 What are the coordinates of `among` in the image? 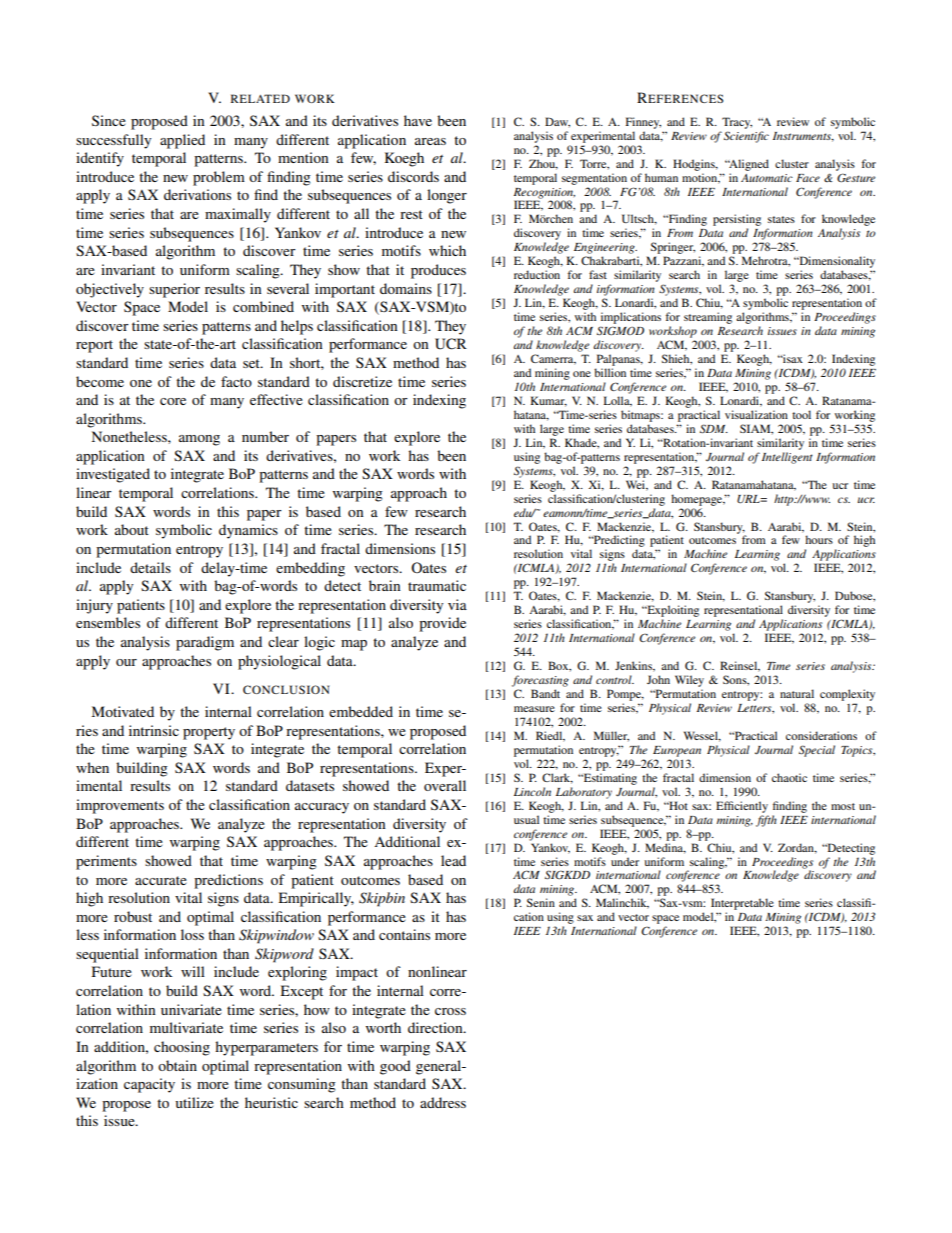 It's located at (199, 440).
